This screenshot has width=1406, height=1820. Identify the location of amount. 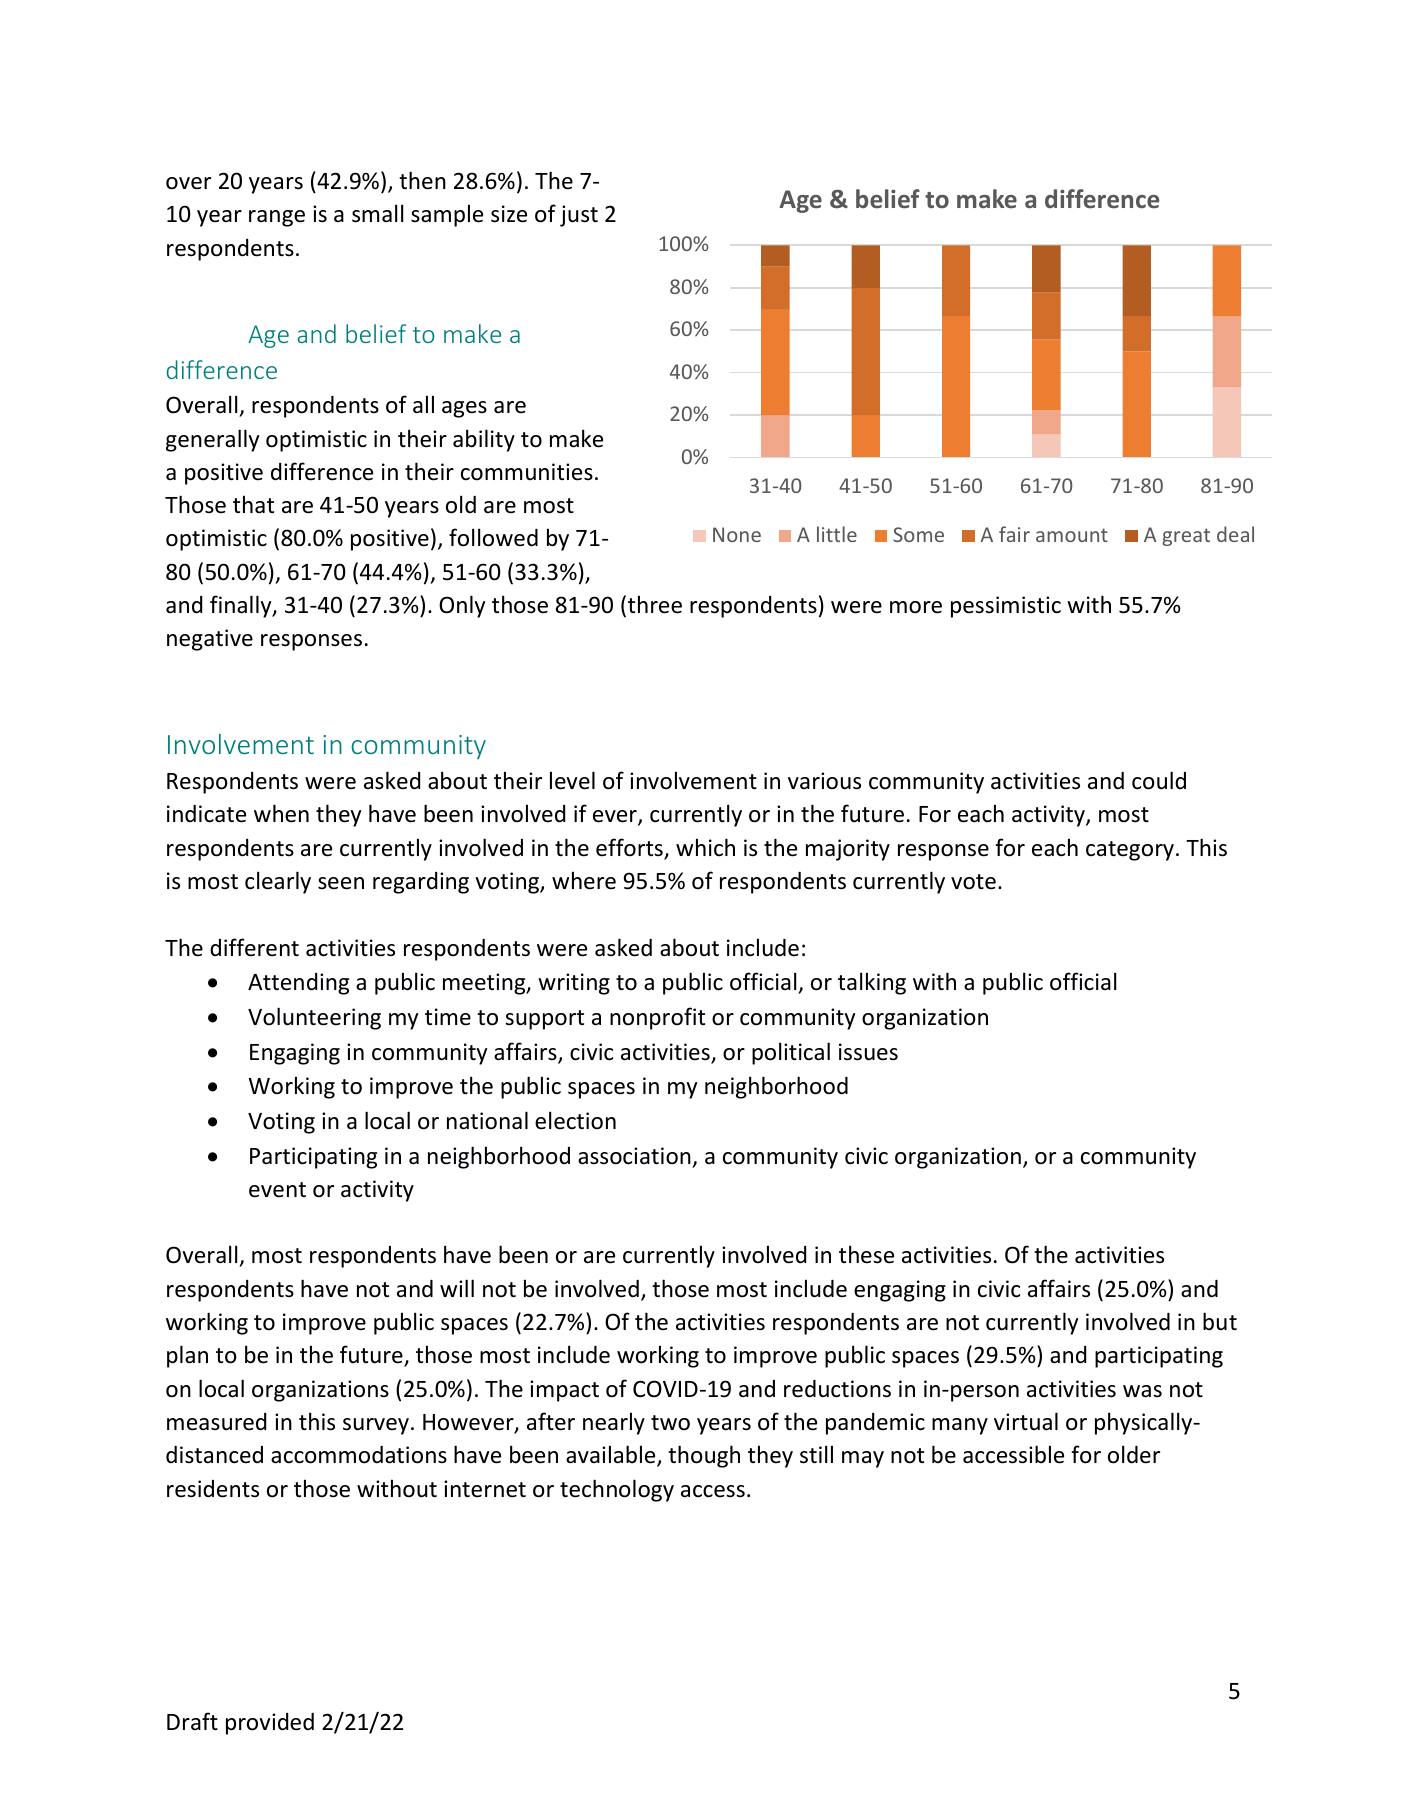
(1072, 535).
